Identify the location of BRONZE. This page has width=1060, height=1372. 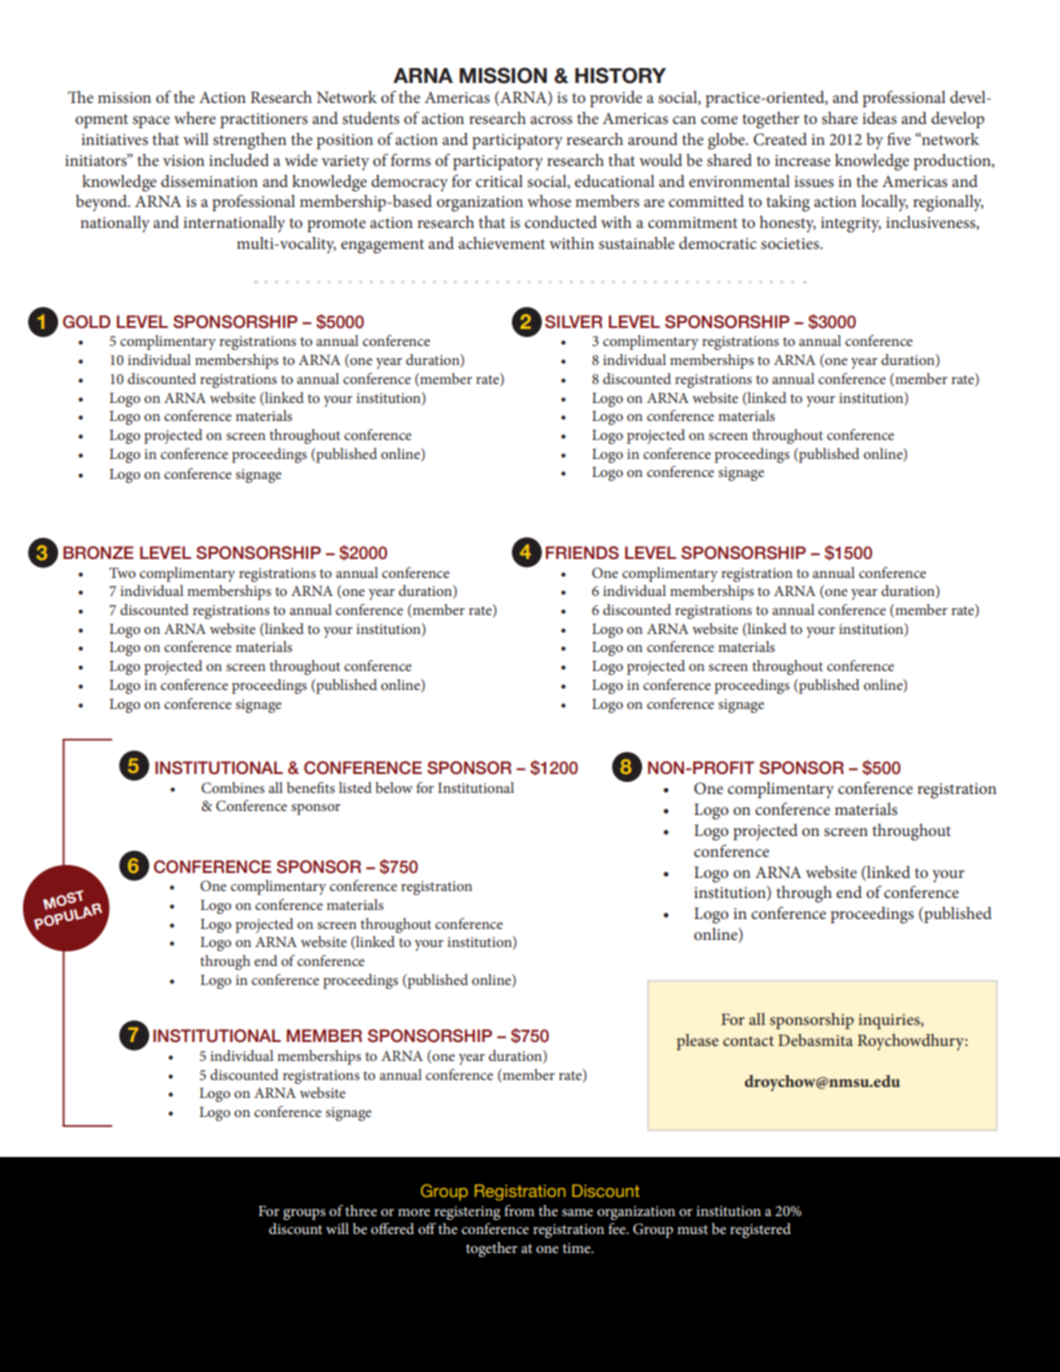
(98, 553).
